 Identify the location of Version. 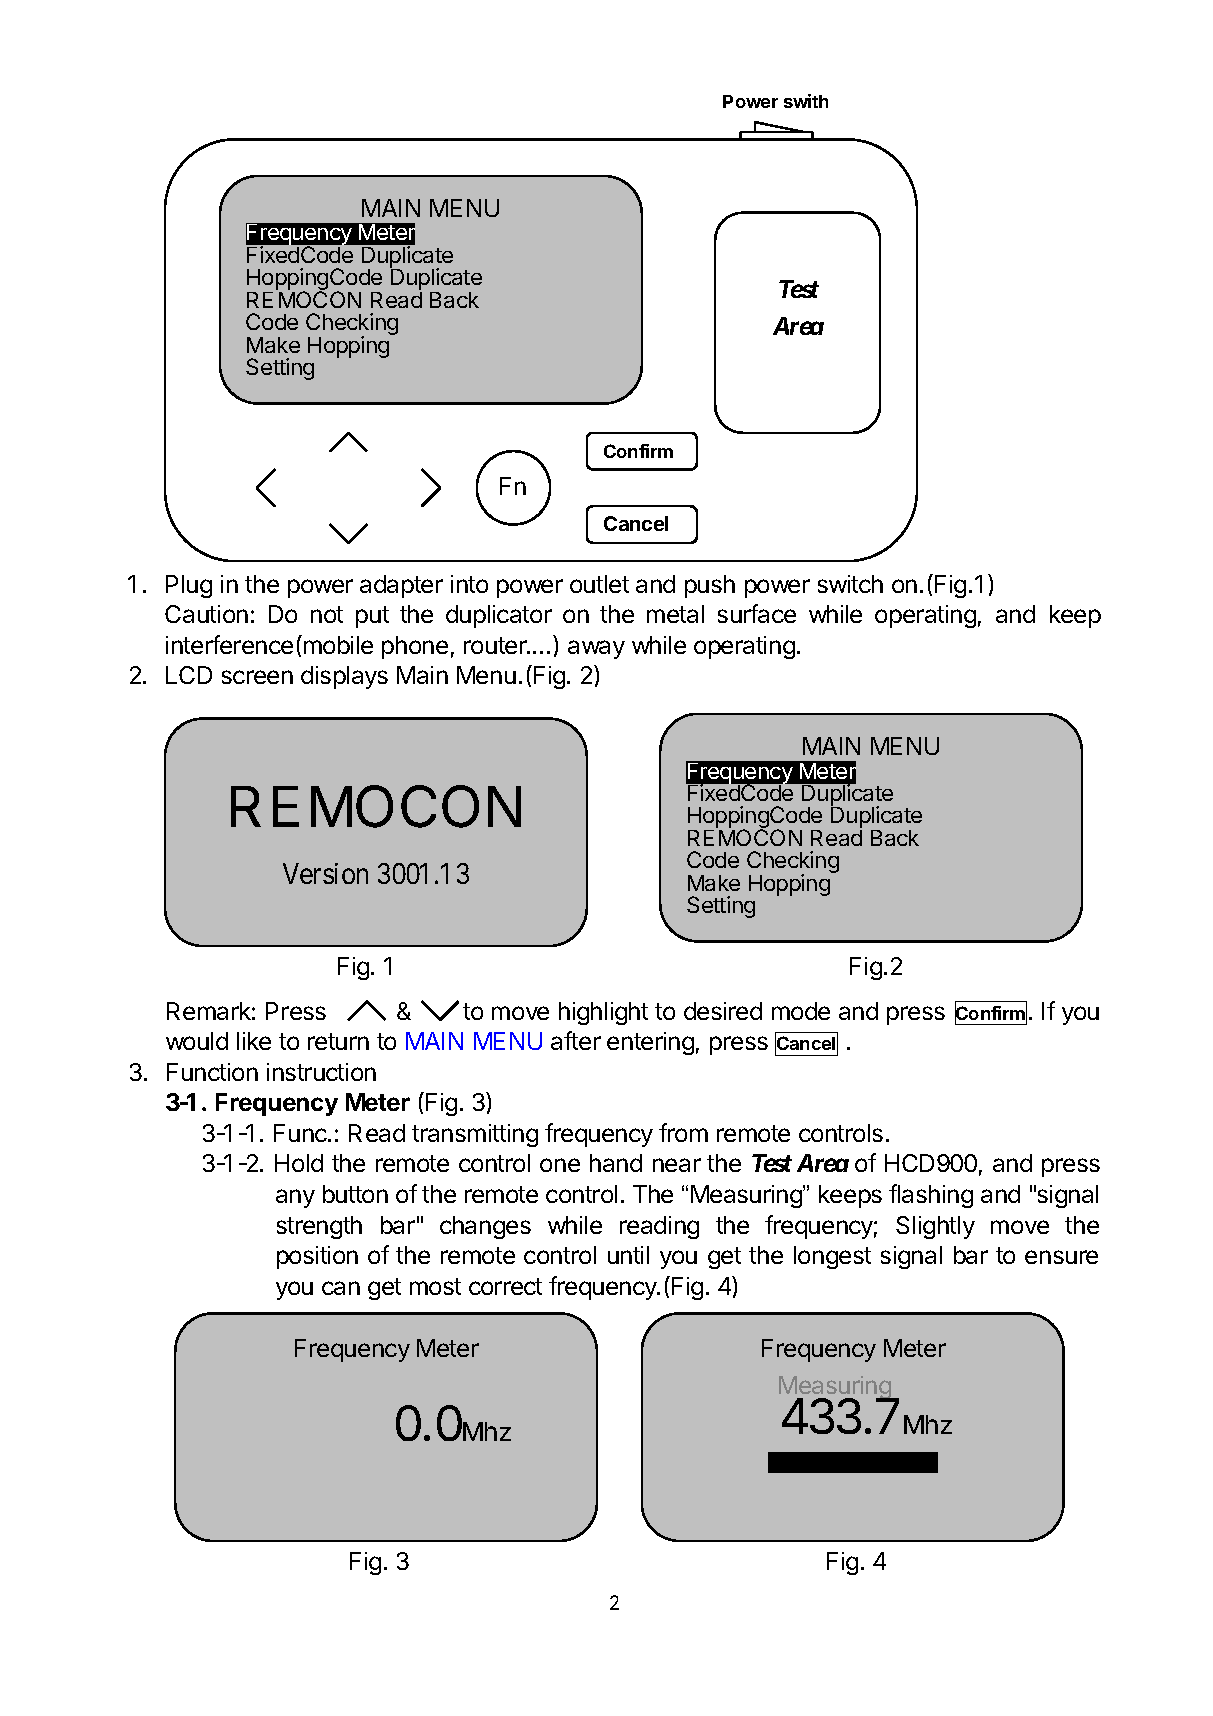
(325, 873).
